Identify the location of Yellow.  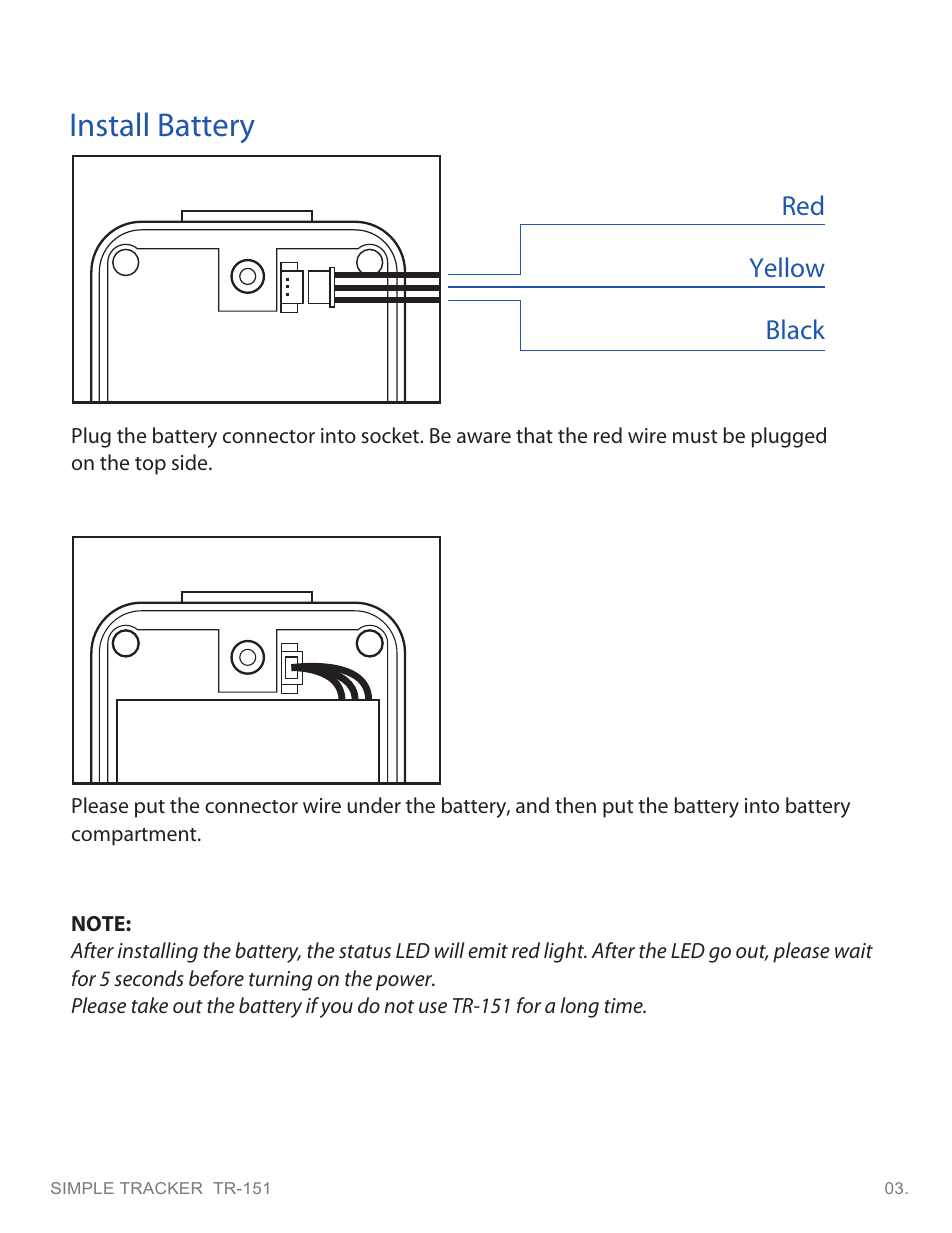
(787, 267).
